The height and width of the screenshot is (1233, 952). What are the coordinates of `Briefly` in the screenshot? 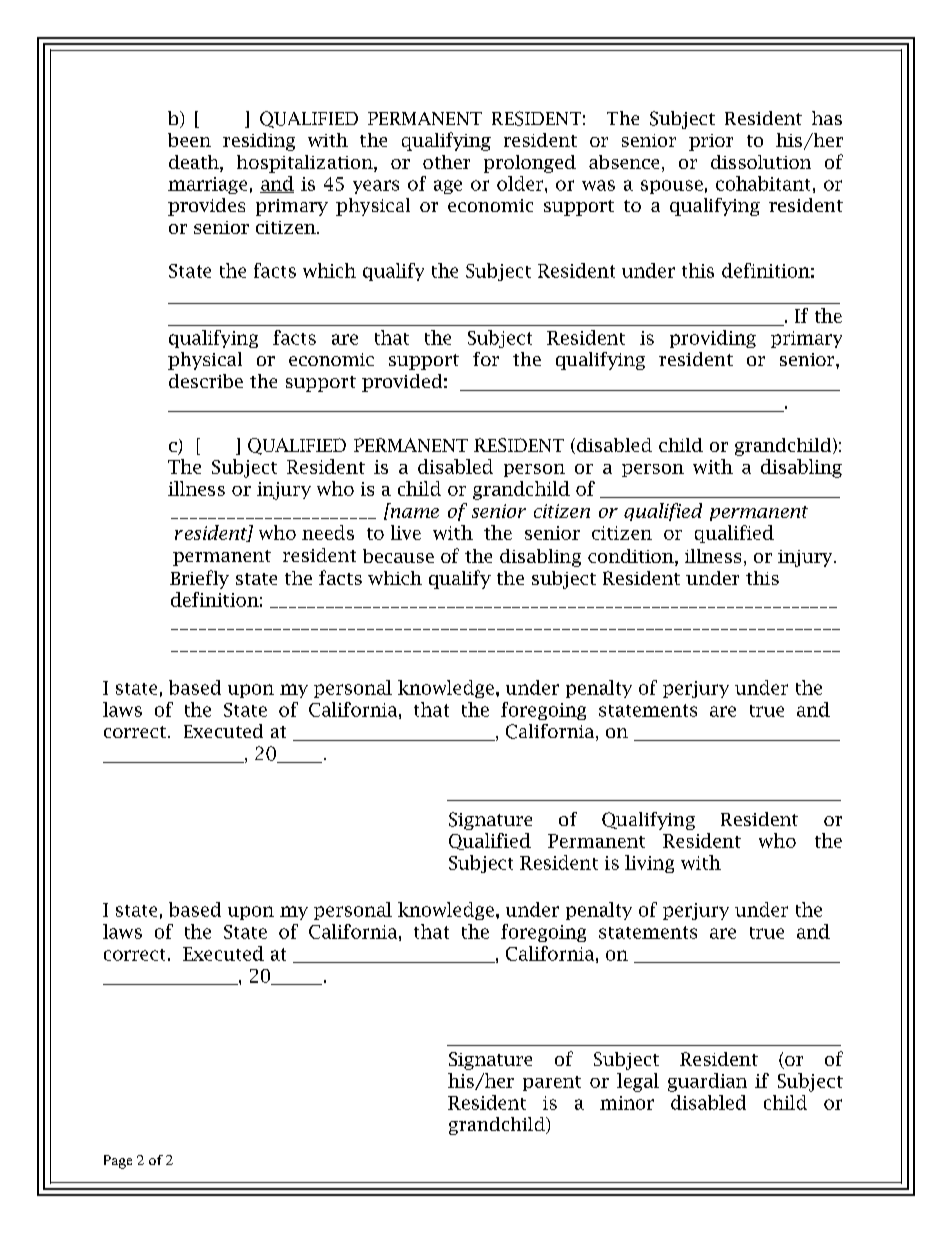 It's located at (199, 579).
